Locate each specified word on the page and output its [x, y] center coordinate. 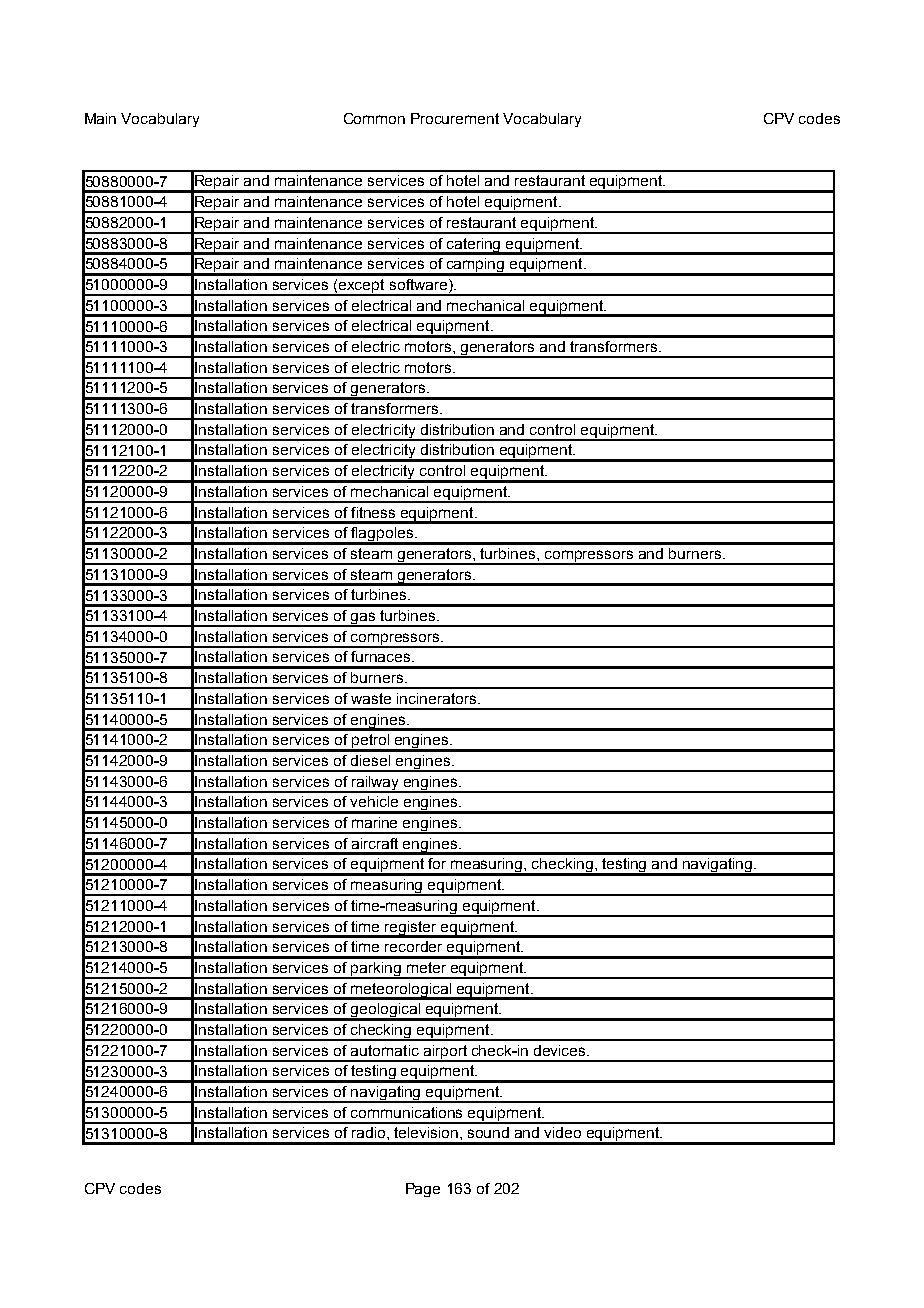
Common [374, 118]
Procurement [455, 118]
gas [363, 619]
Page [423, 1190]
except [362, 287]
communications [406, 1112]
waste [371, 698]
